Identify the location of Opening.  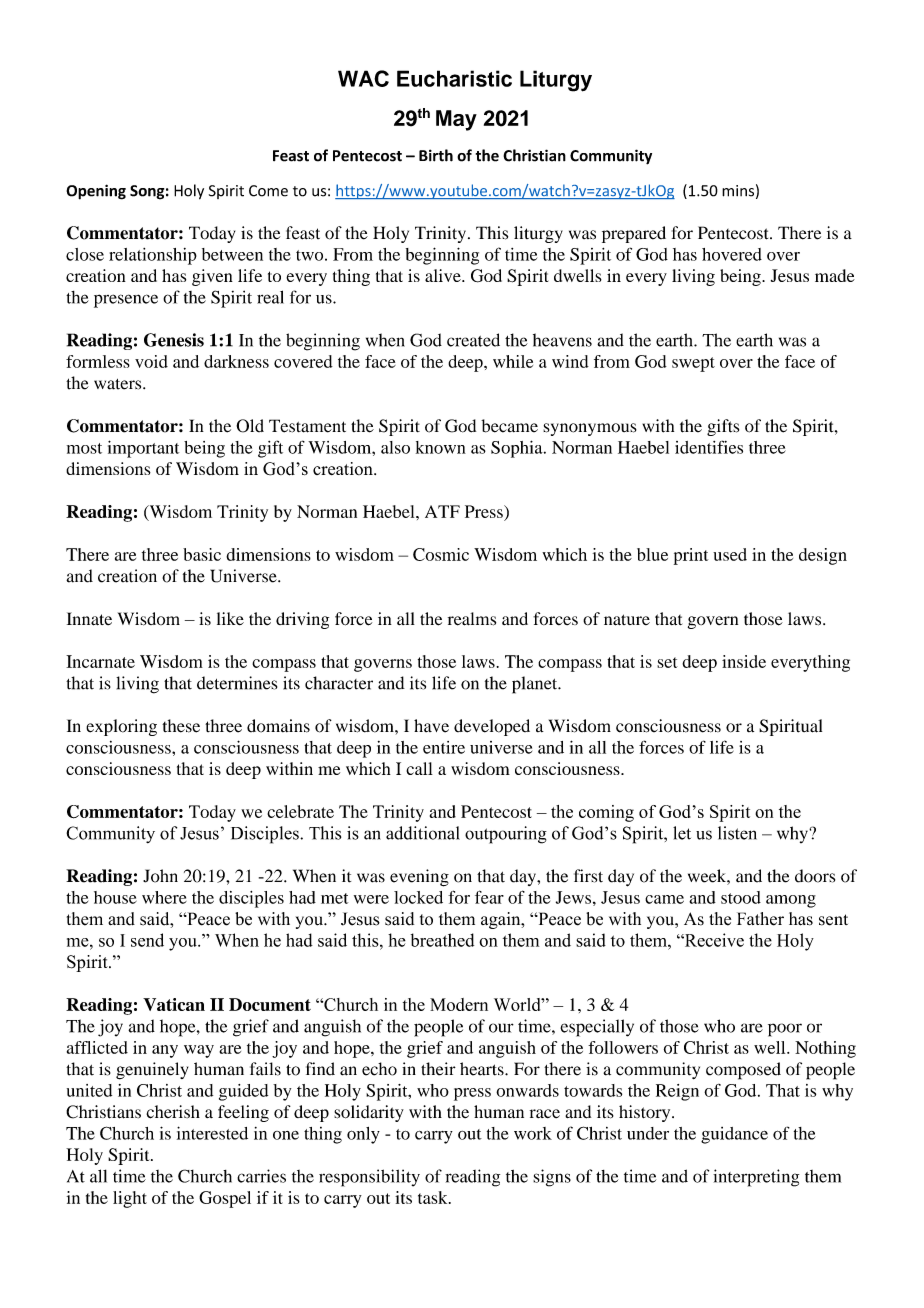
(96, 192).
